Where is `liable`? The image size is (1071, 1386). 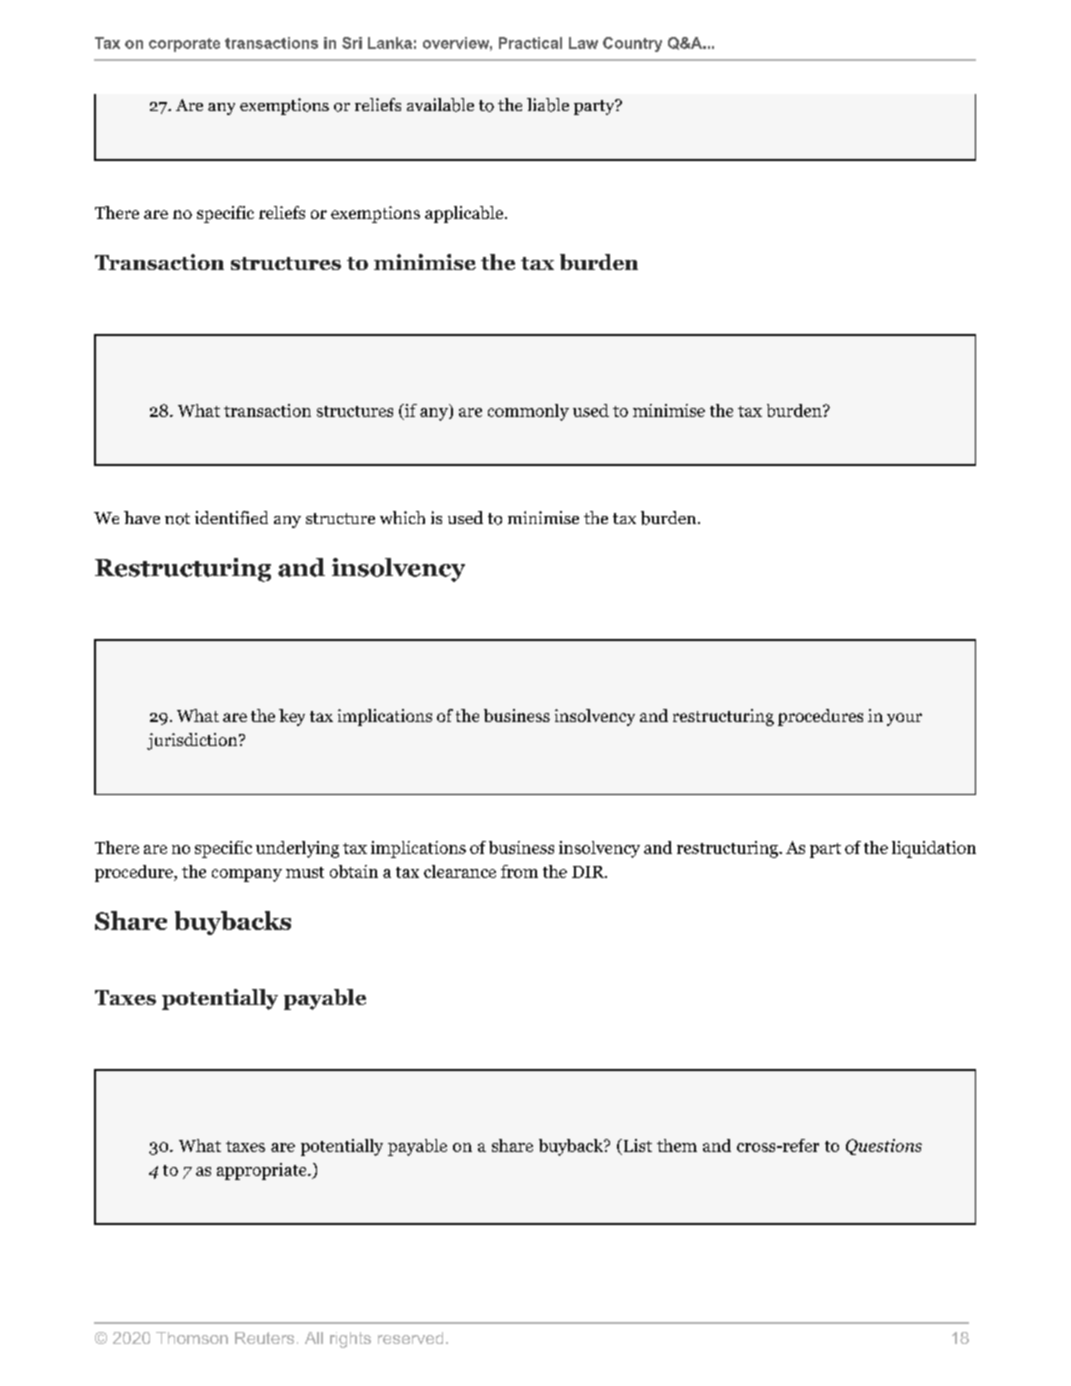
liable is located at coordinates (548, 105).
